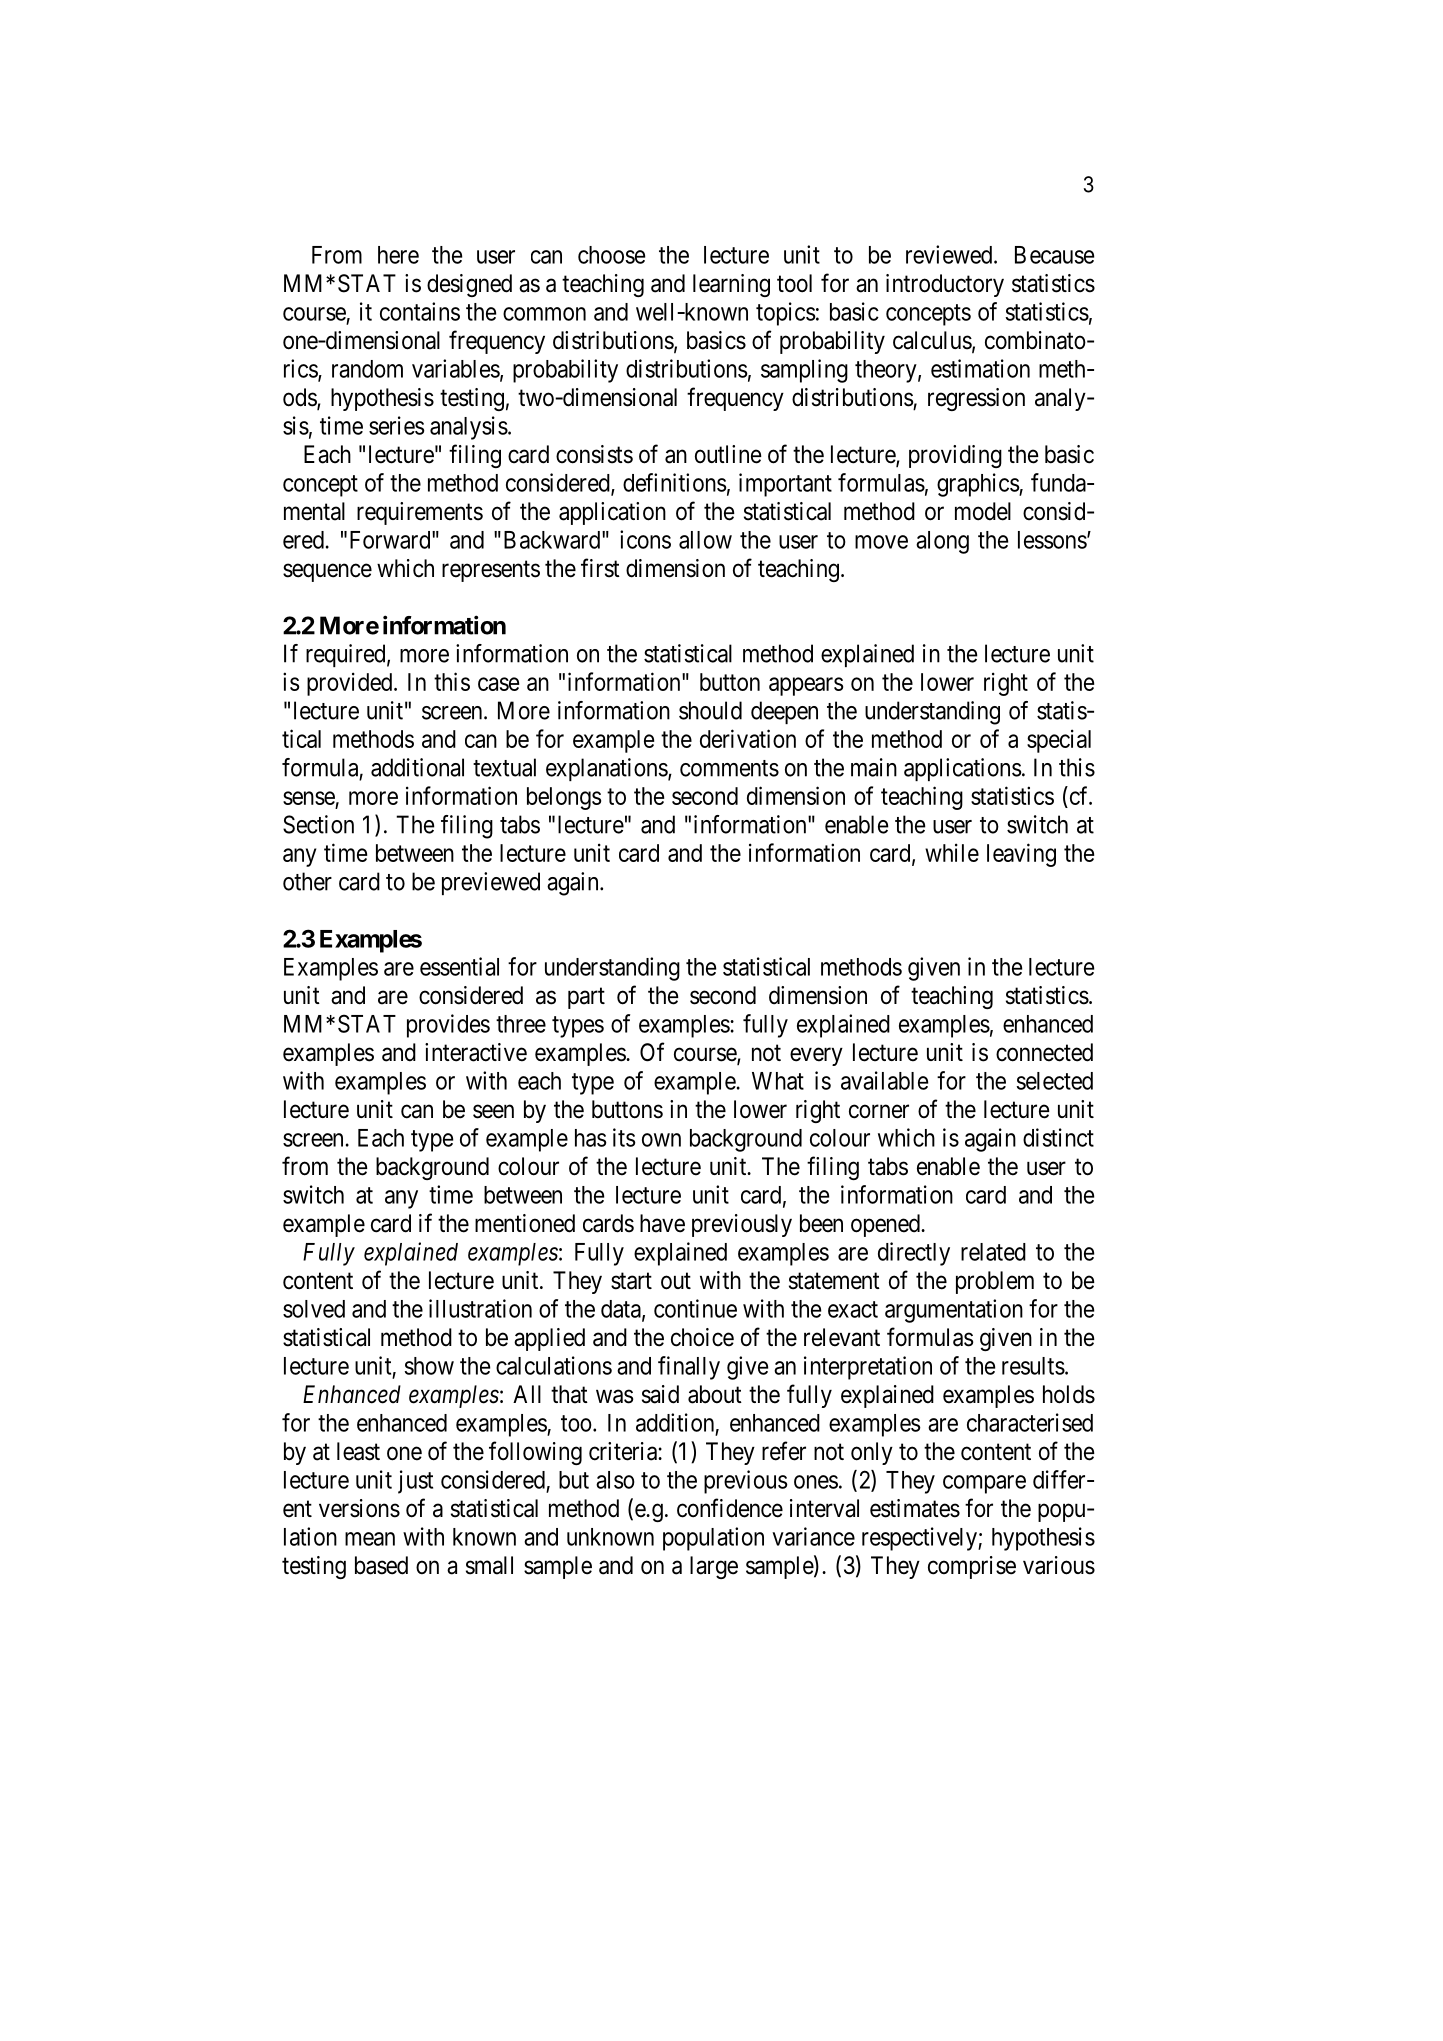 The image size is (1443, 2041). What do you see at coordinates (351, 684) in the screenshot?
I see `provided` at bounding box center [351, 684].
